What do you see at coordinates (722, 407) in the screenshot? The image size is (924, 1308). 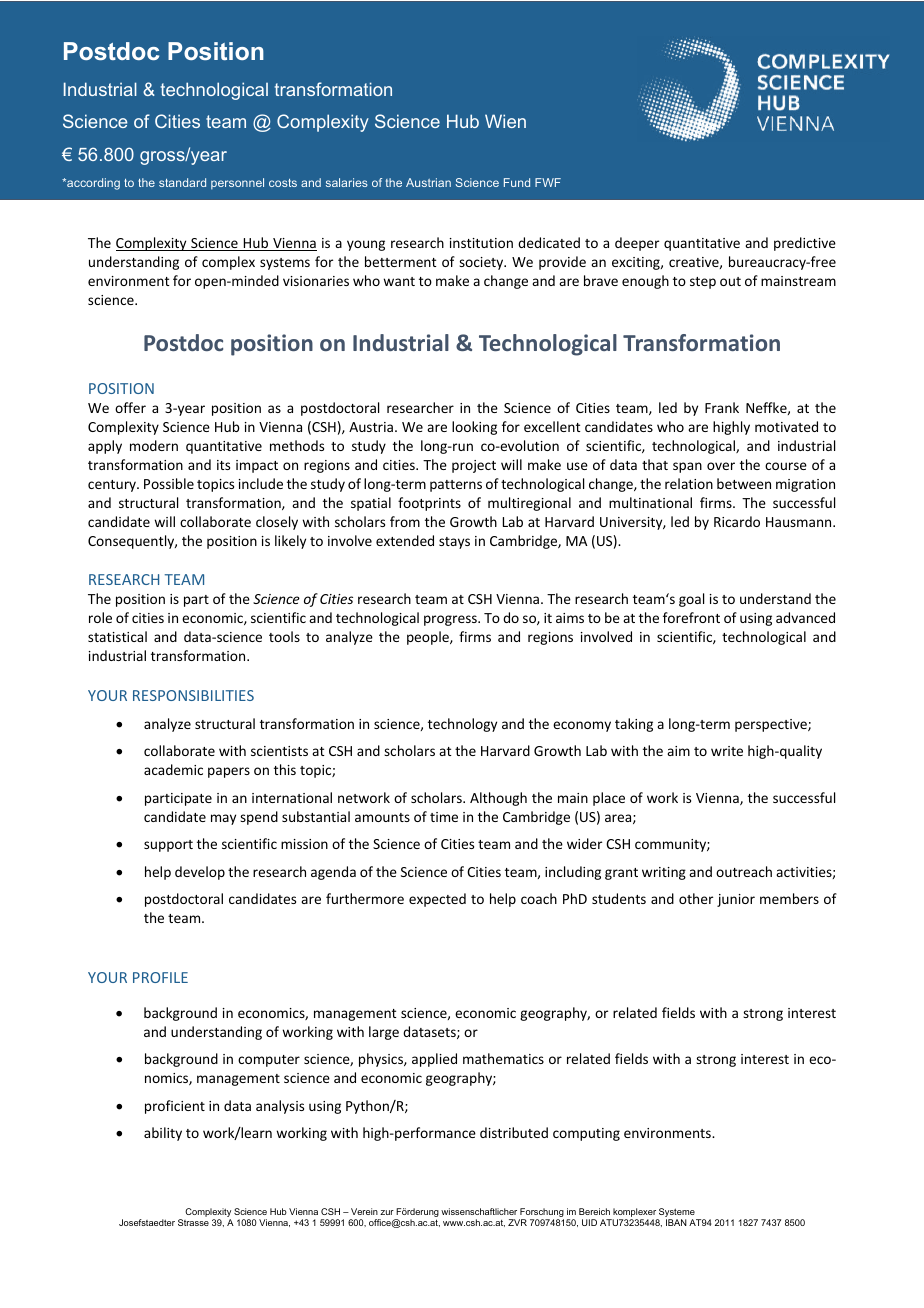 I see `Frank` at bounding box center [722, 407].
